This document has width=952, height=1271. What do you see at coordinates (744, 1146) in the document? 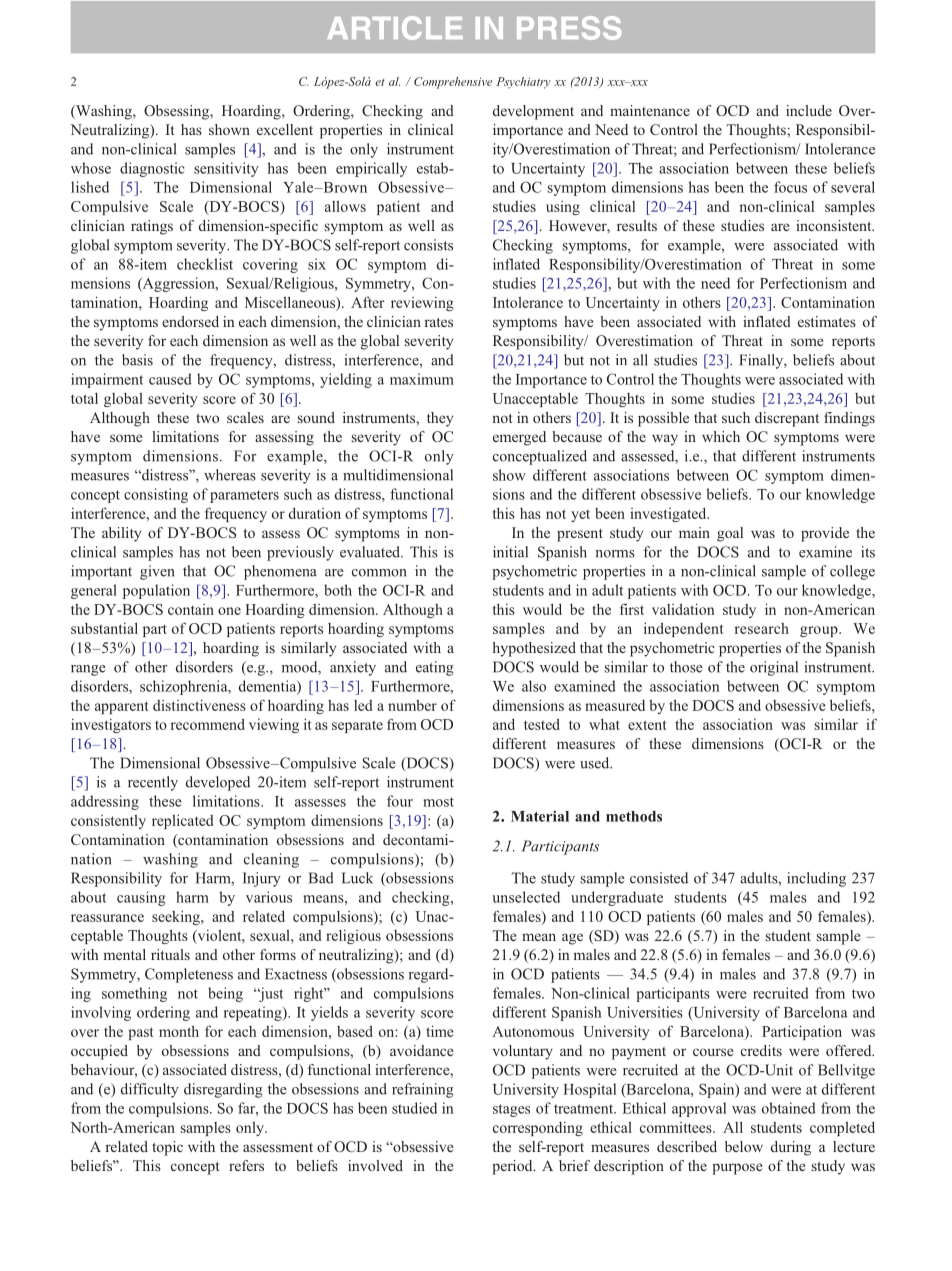
I see `below` at bounding box center [744, 1146].
